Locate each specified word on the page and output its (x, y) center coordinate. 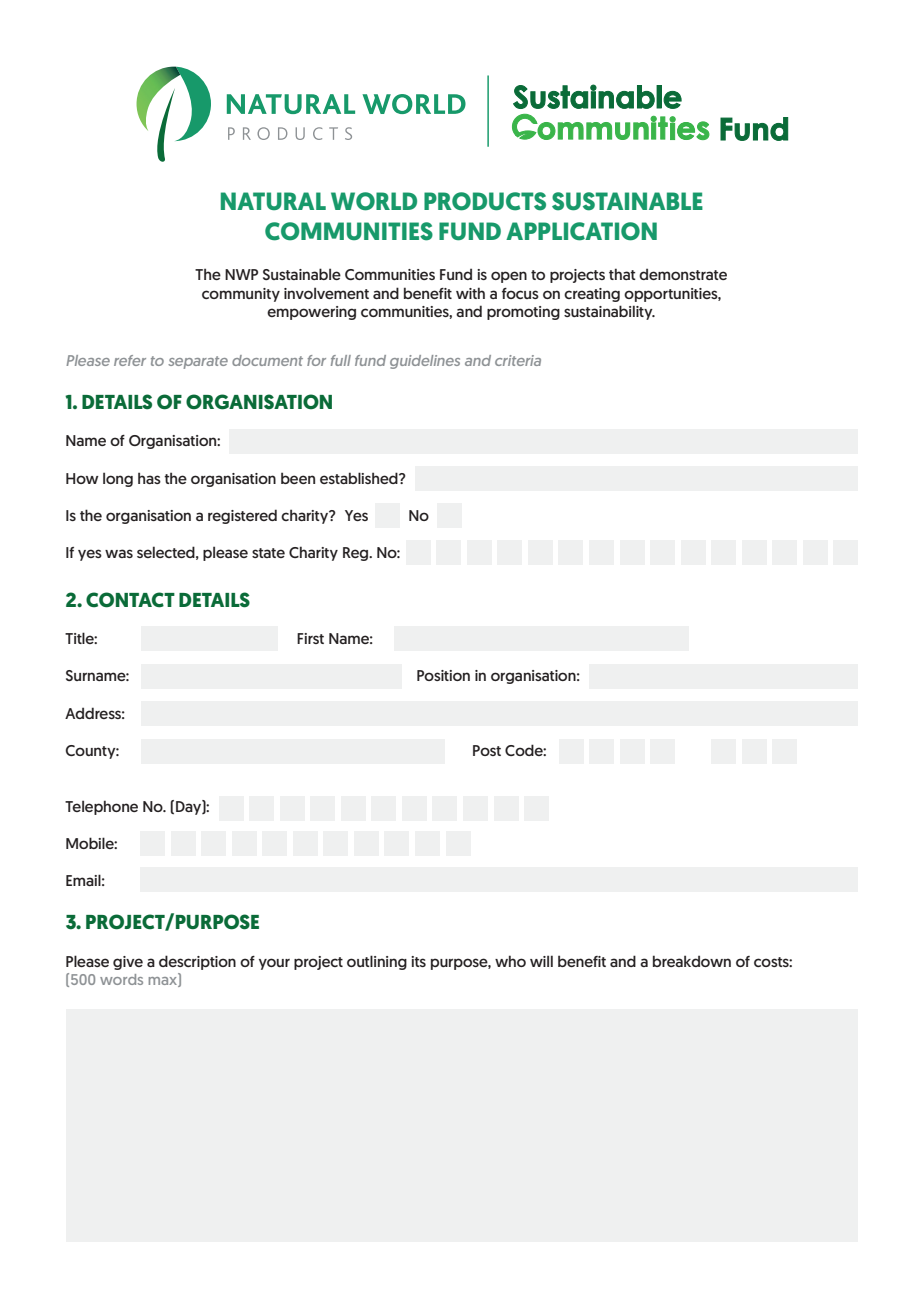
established (360, 478)
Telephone (101, 807)
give (128, 963)
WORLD (374, 201)
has (149, 478)
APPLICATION (581, 231)
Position (443, 675)
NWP (241, 274)
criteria (518, 360)
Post (487, 750)
